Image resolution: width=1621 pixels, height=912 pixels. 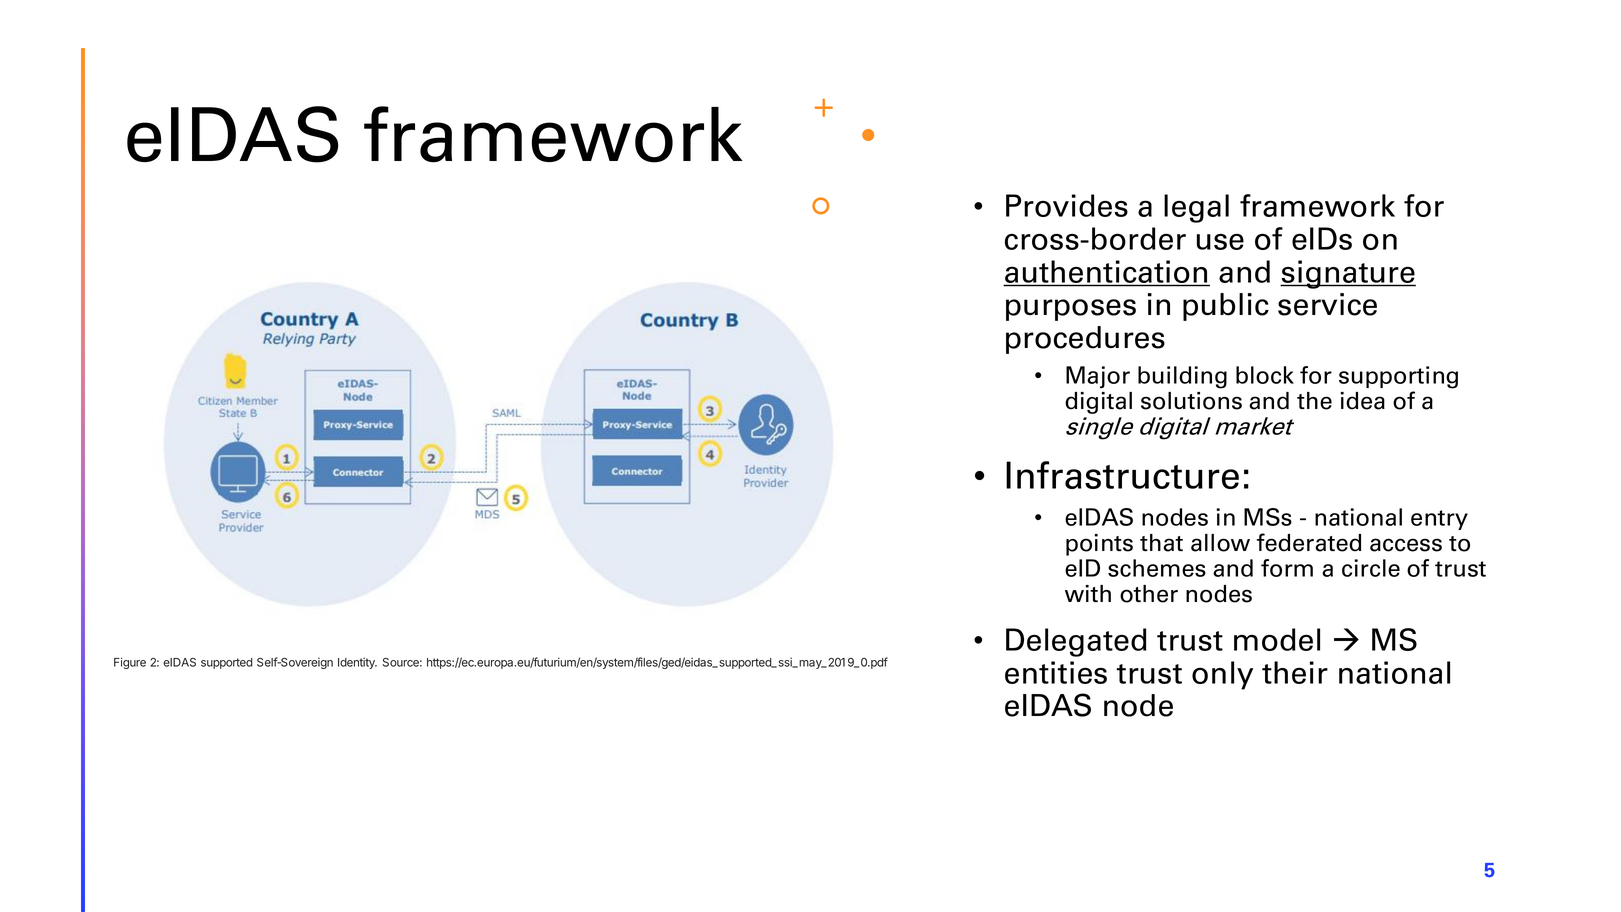 What do you see at coordinates (1220, 242) in the document?
I see `use` at bounding box center [1220, 242].
